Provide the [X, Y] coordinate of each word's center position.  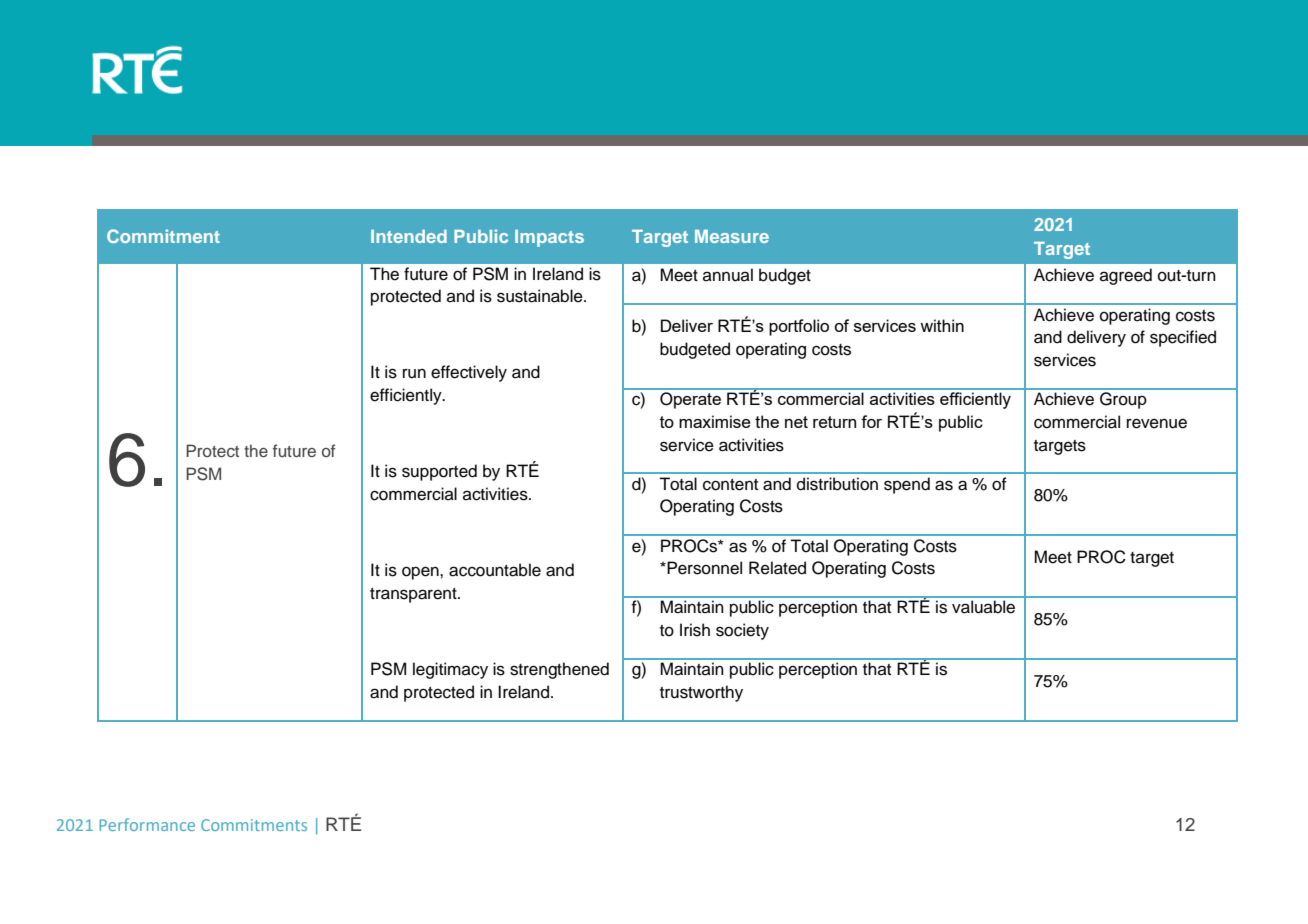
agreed [1126, 276]
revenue [1157, 423]
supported [439, 472]
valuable [983, 607]
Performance [147, 824]
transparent [414, 595]
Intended [409, 236]
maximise [715, 421]
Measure [732, 236]
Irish [695, 630]
